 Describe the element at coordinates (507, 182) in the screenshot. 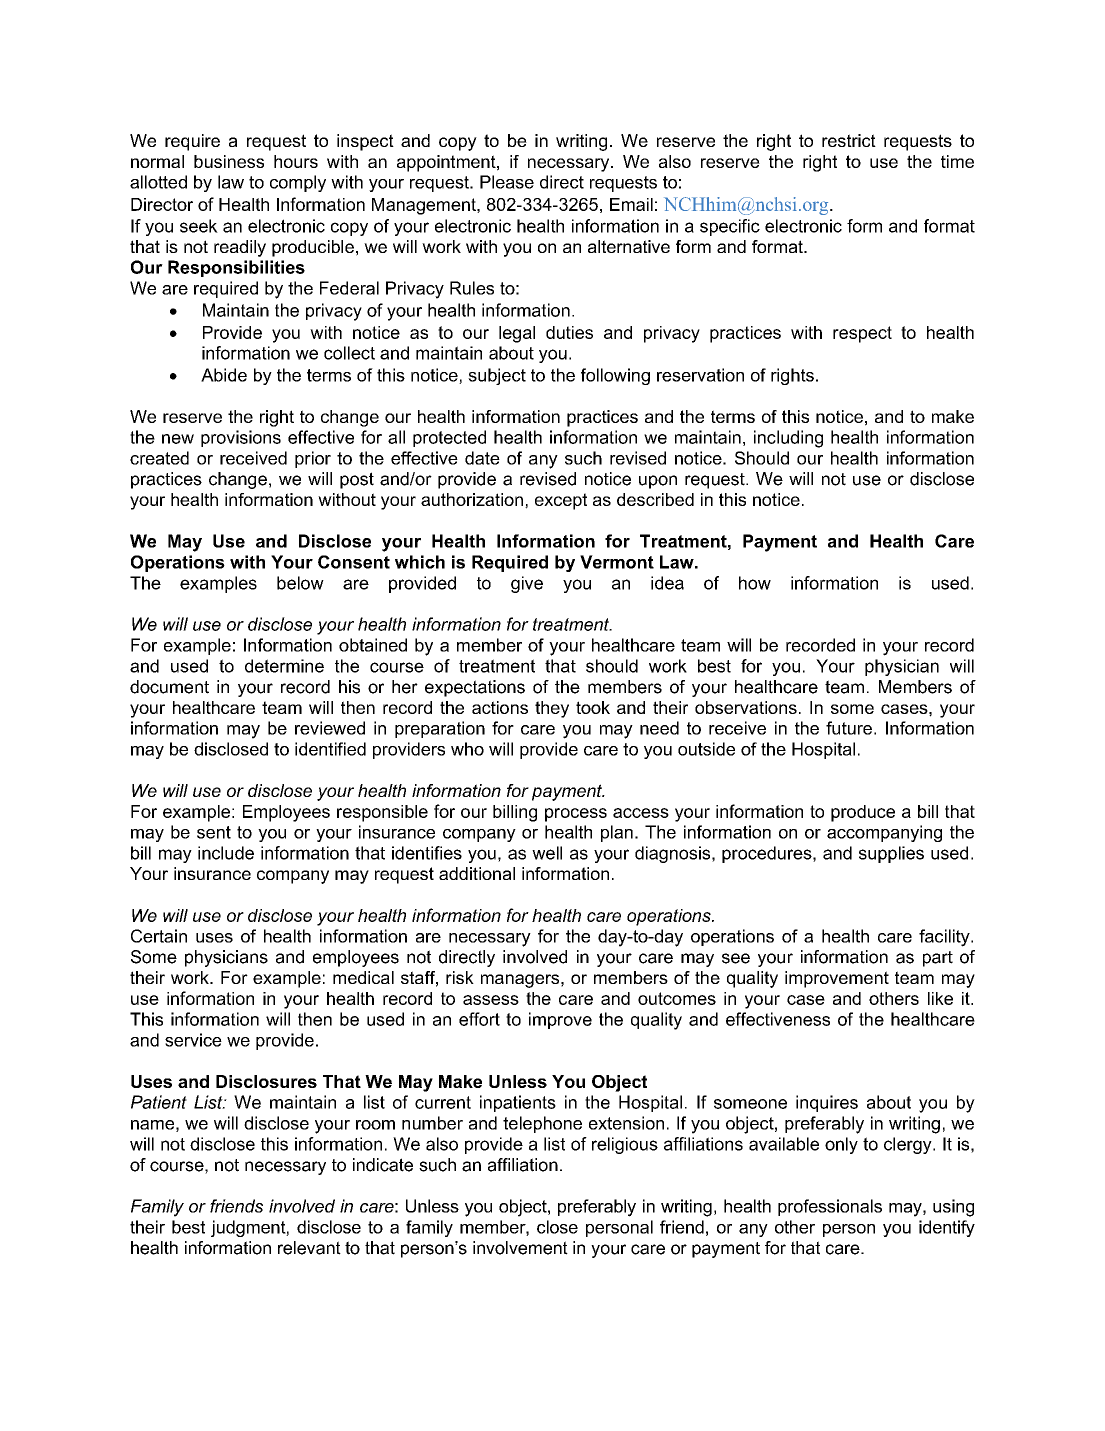

I see `Please` at that location.
